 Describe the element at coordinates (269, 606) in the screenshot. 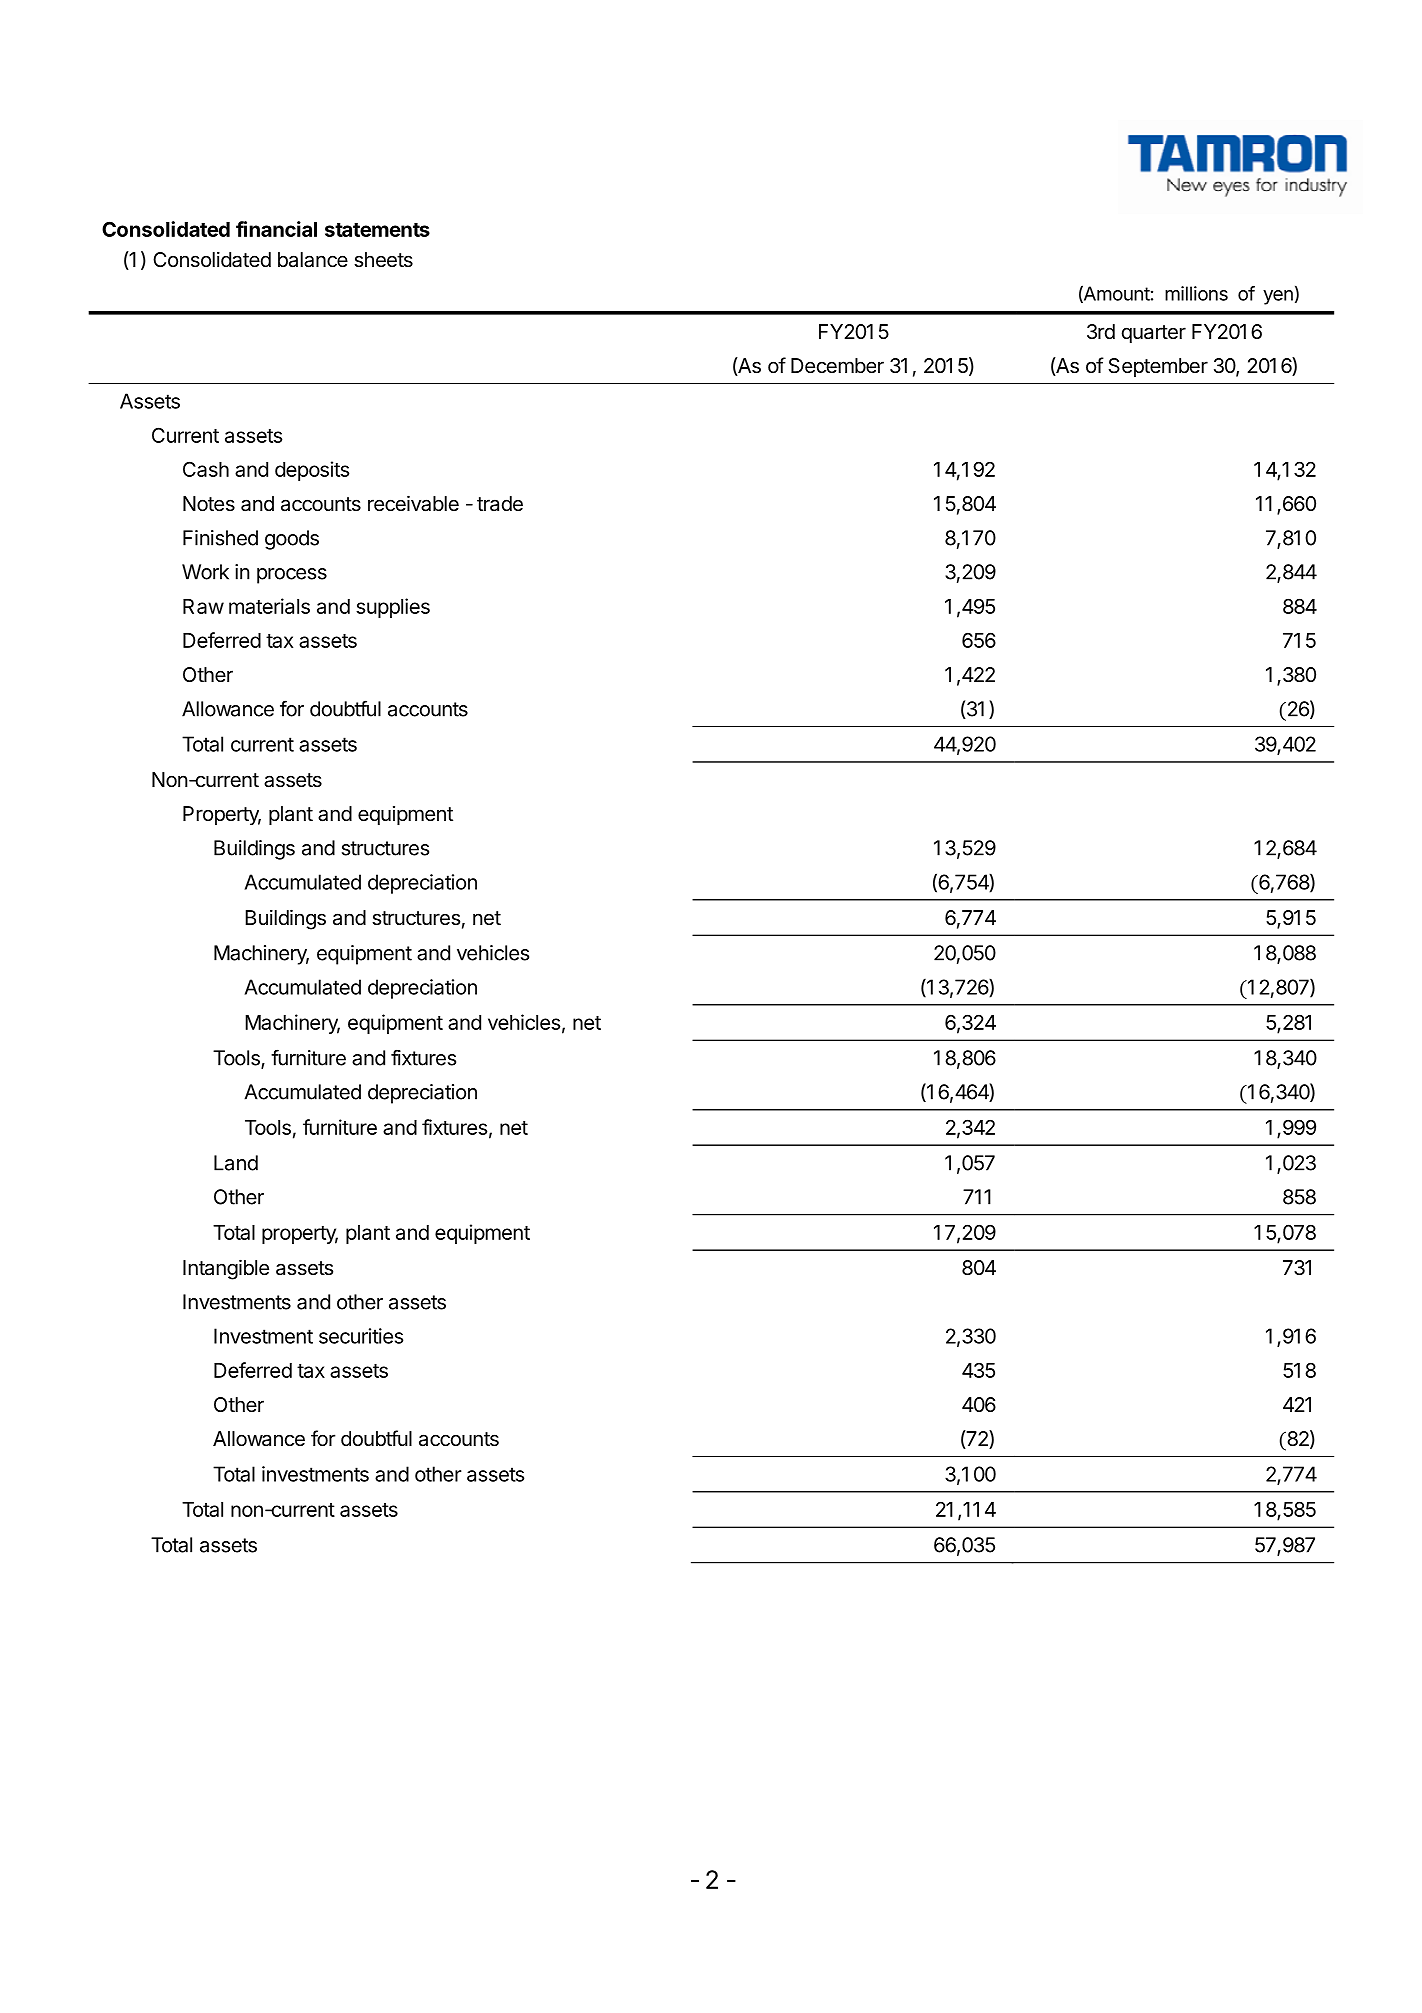

I see `materials` at that location.
